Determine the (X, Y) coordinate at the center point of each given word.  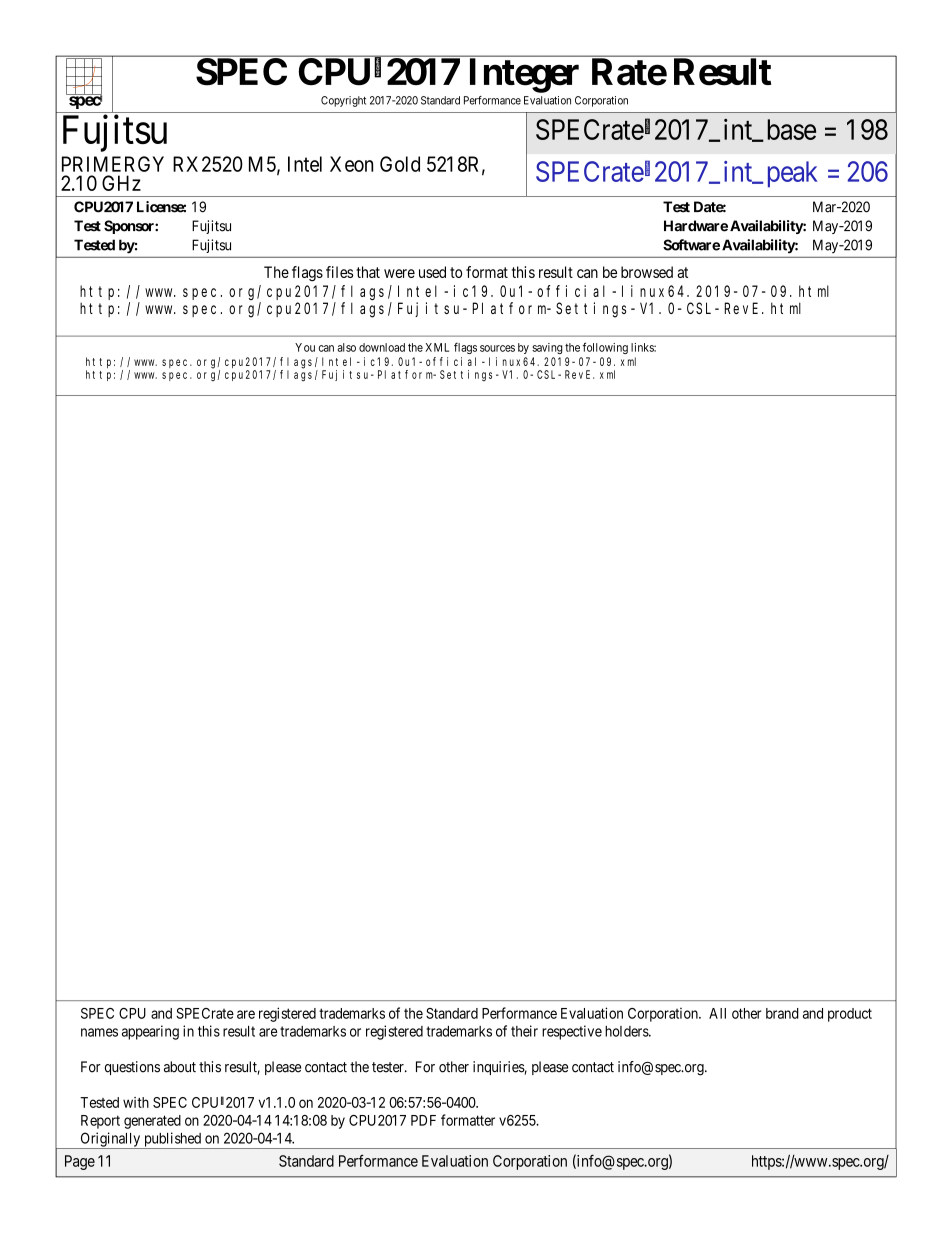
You (305, 347)
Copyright (343, 101)
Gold (400, 164)
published (172, 1140)
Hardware (696, 226)
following (605, 348)
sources (497, 348)
